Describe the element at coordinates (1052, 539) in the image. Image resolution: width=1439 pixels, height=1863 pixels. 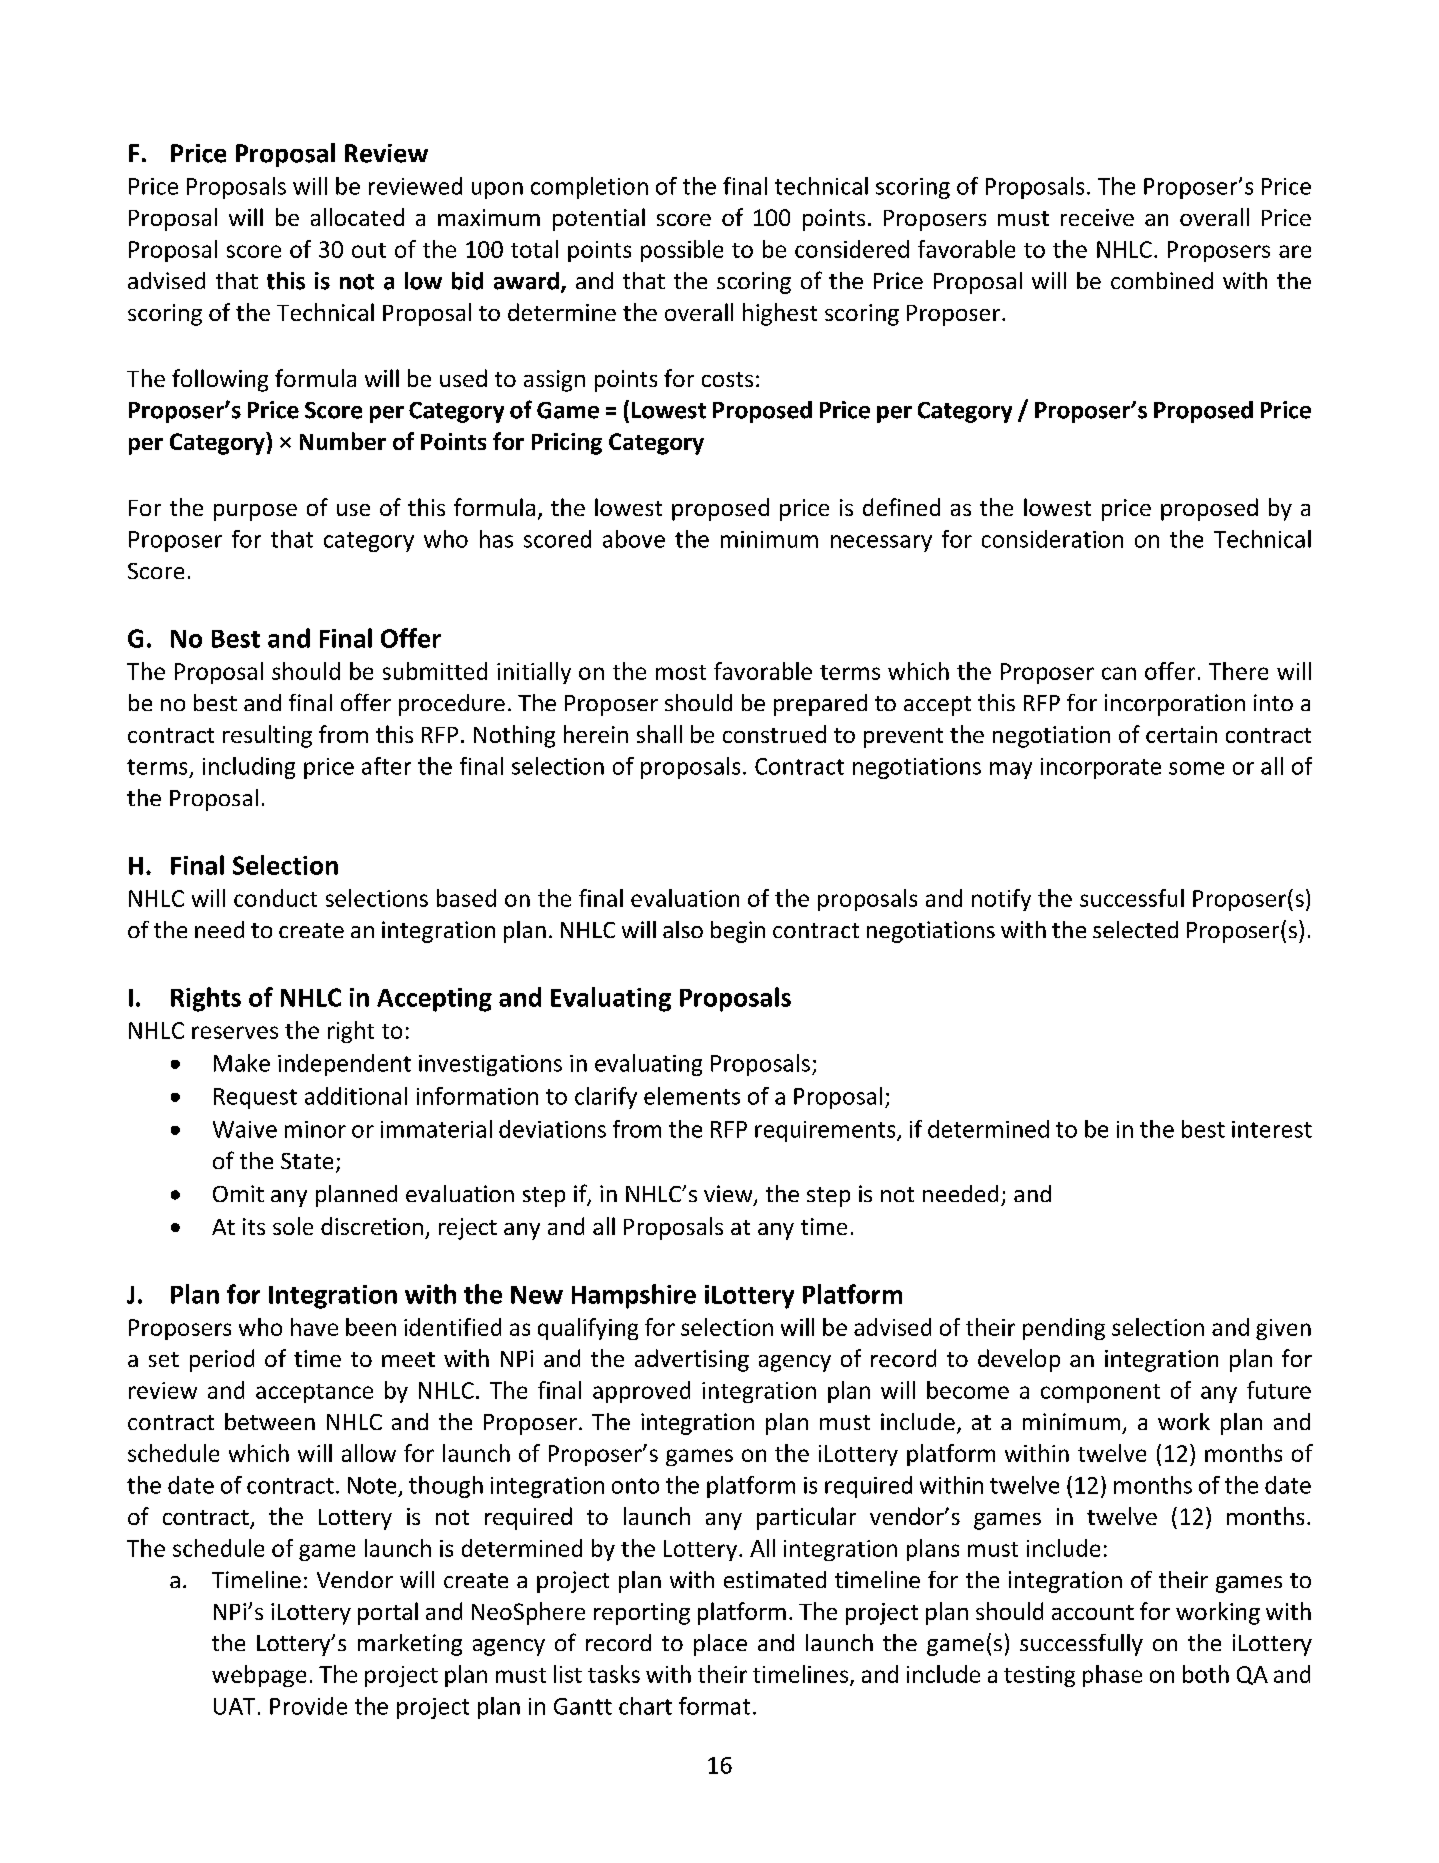
I see `consideration` at that location.
